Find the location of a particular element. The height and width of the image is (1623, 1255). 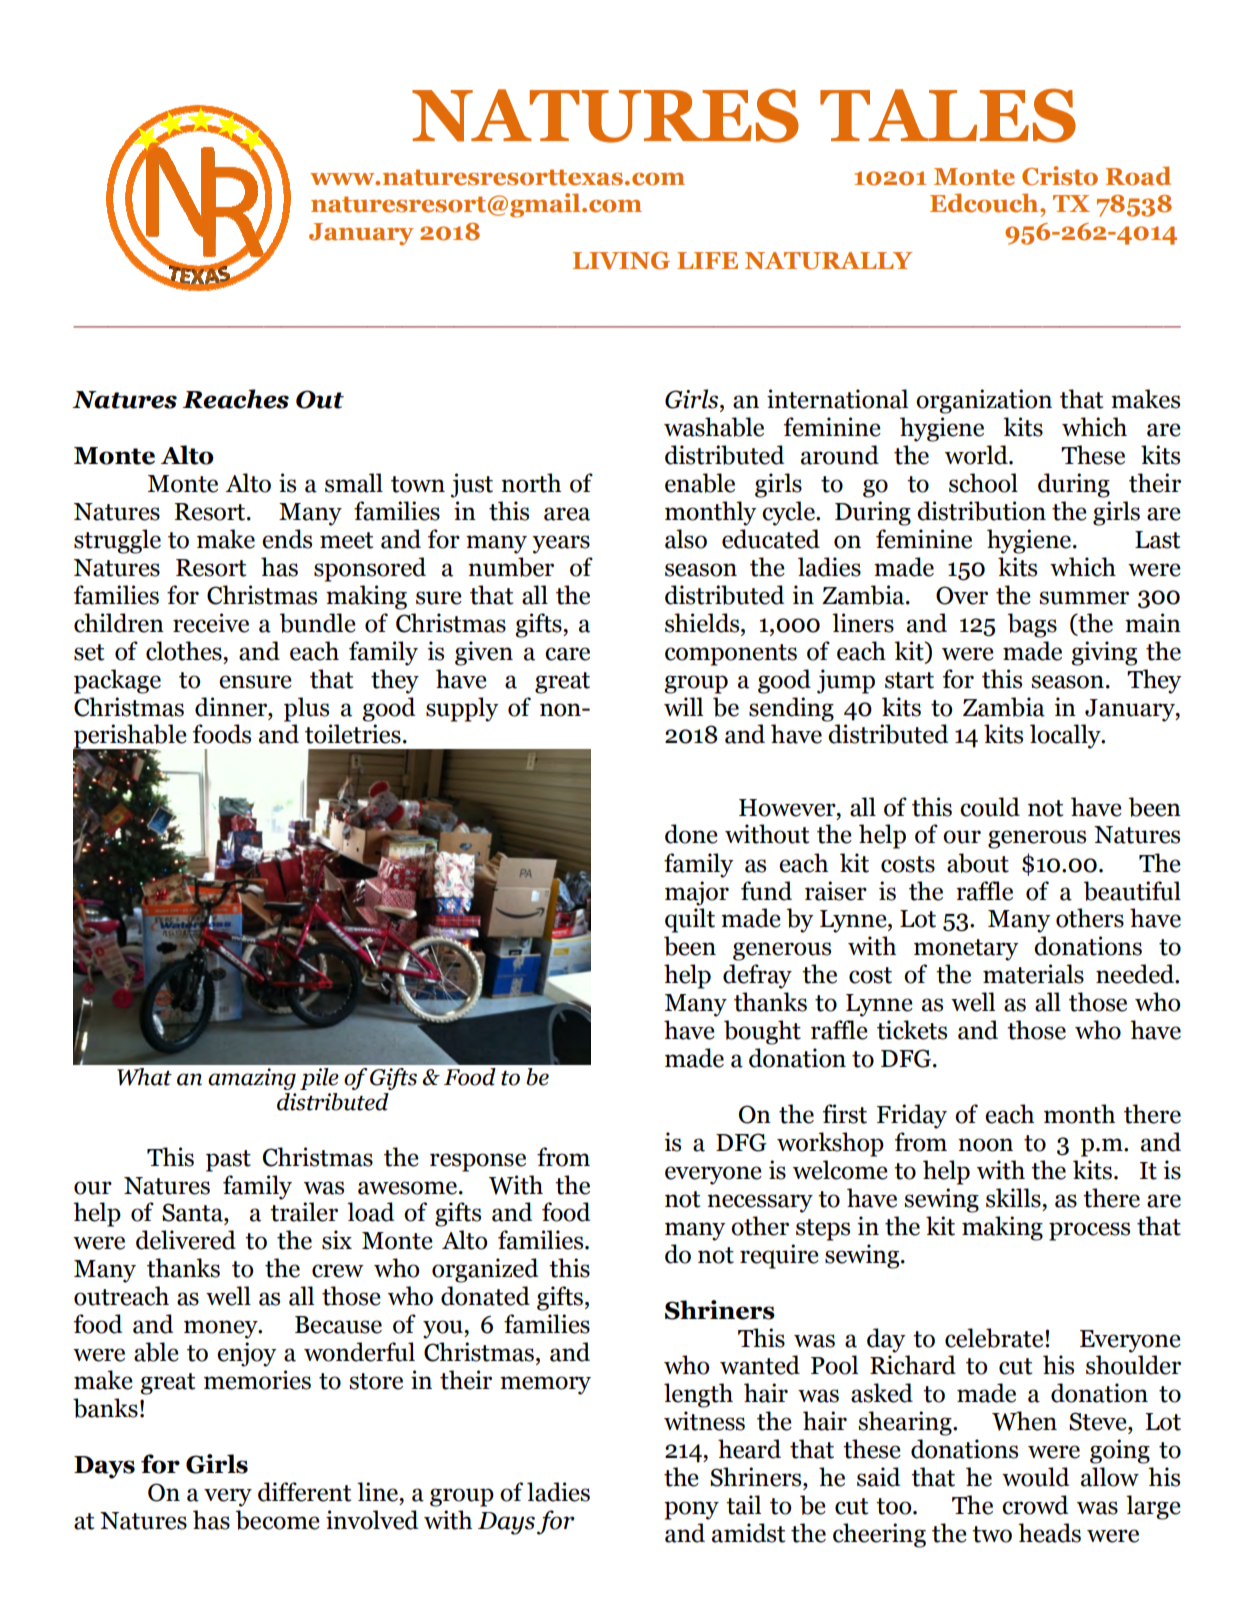

bags is located at coordinates (1032, 625).
